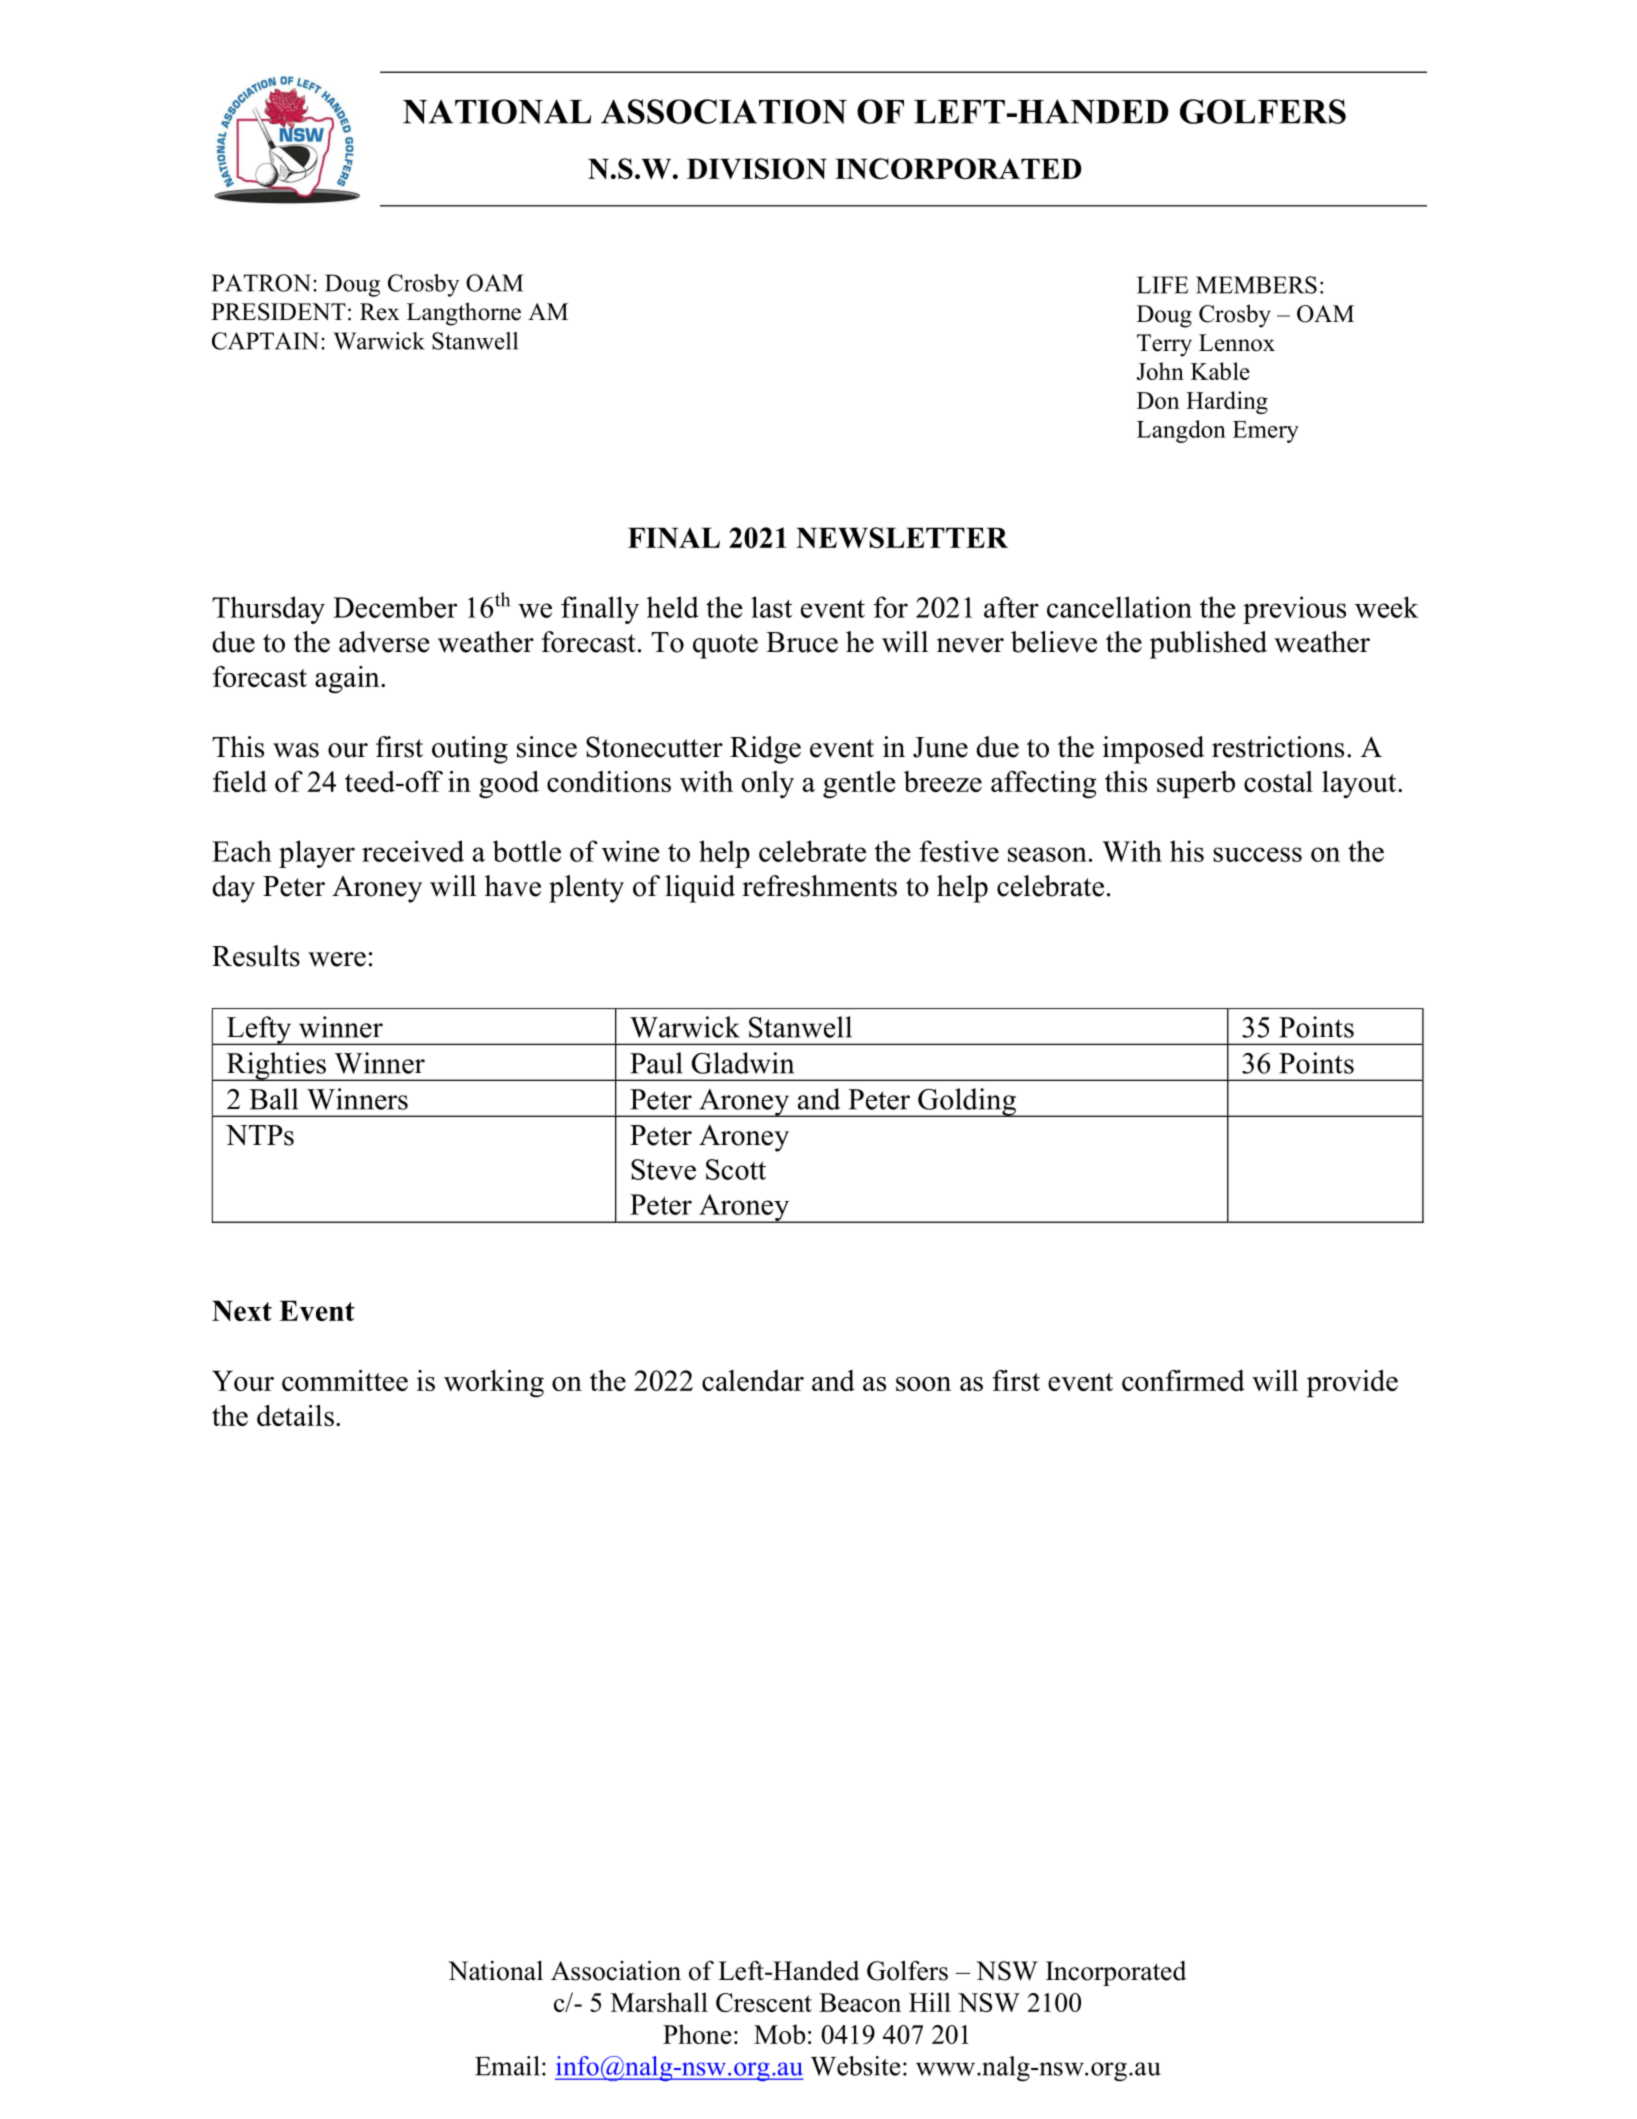 The width and height of the document is (1637, 2119). I want to click on Ball, so click(273, 1099).
